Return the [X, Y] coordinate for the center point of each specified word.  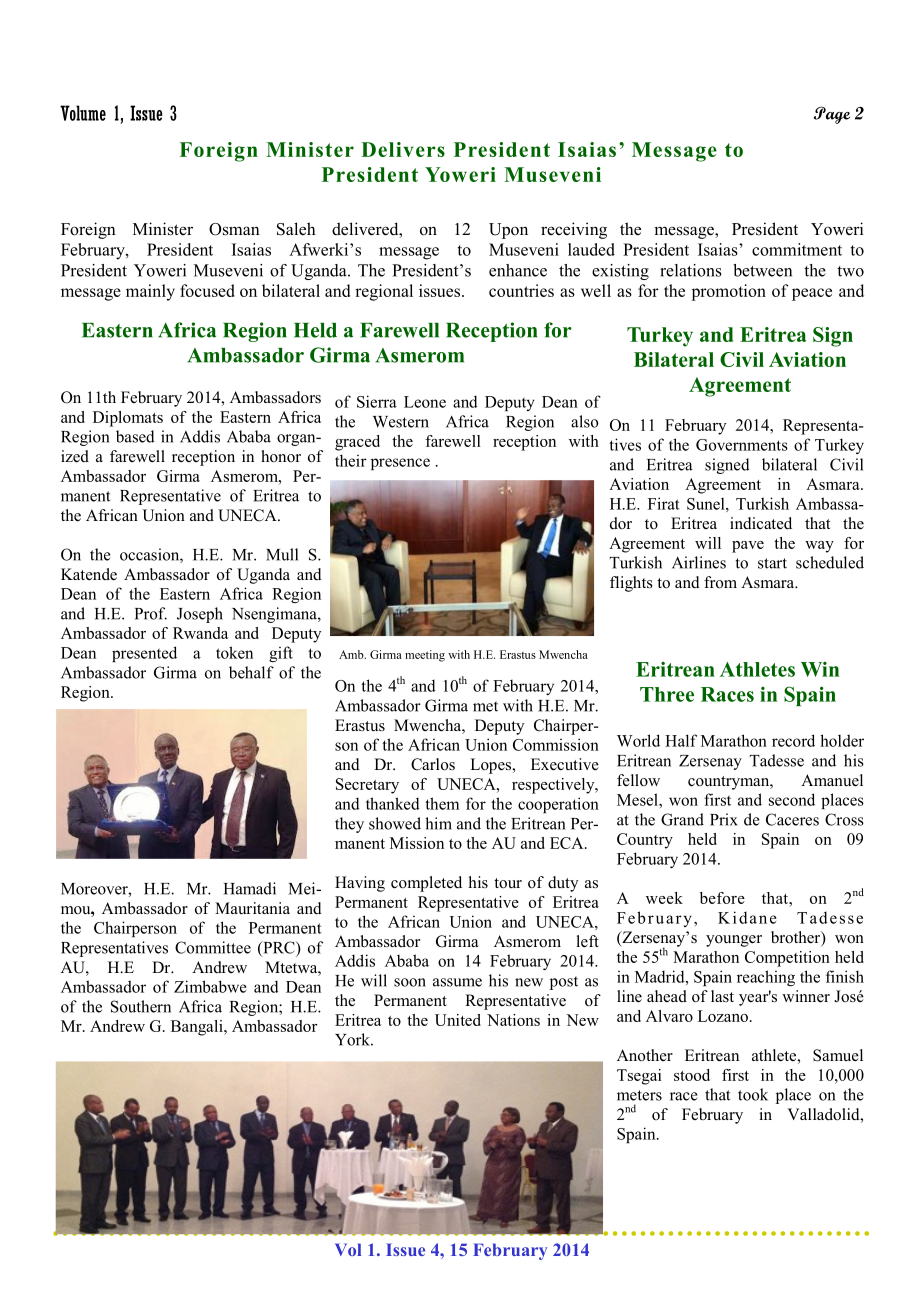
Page [831, 115]
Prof [151, 613]
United [458, 1020]
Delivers [403, 149]
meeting [425, 656]
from [720, 582]
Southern [141, 1006]
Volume [83, 113]
